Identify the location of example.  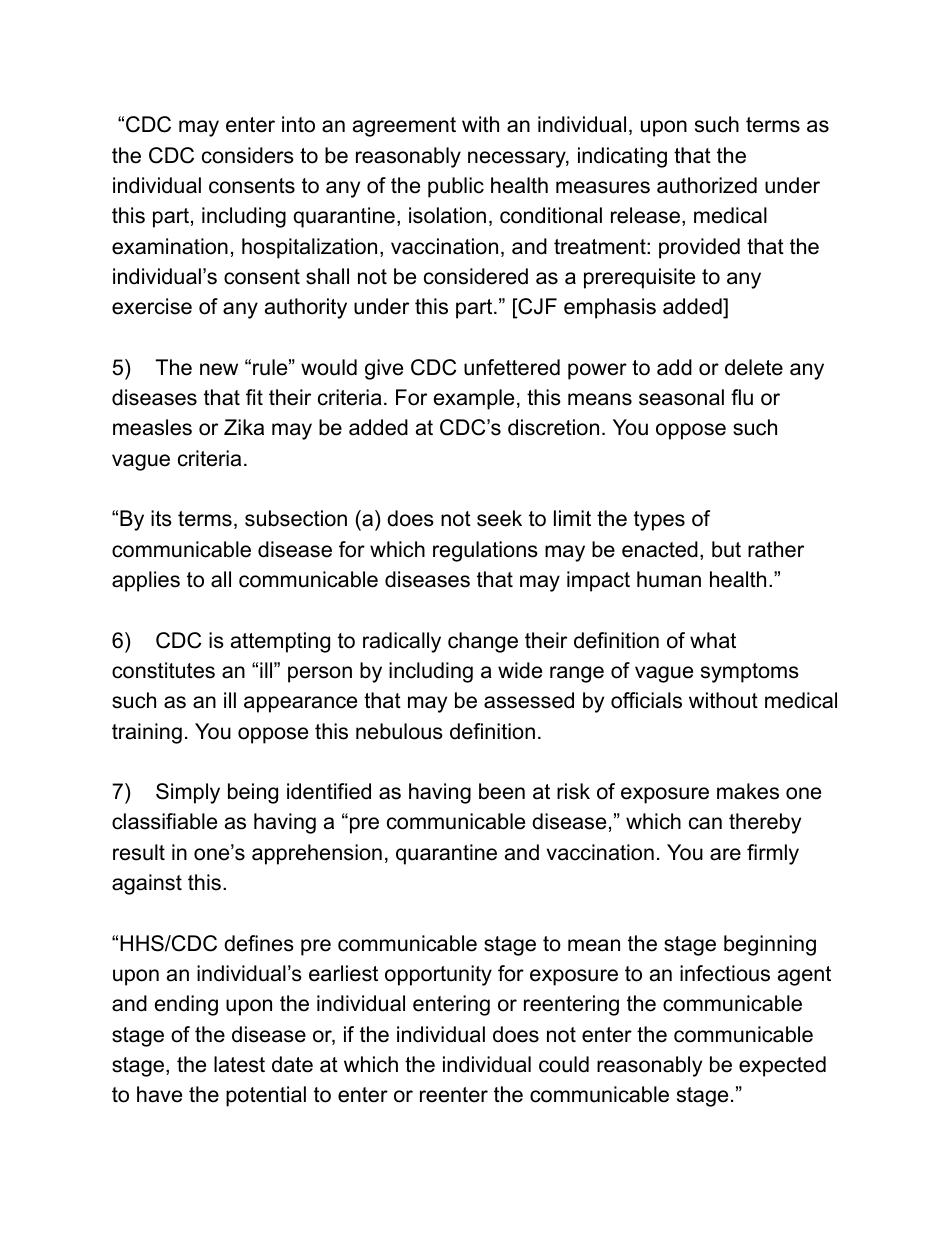
(474, 399).
